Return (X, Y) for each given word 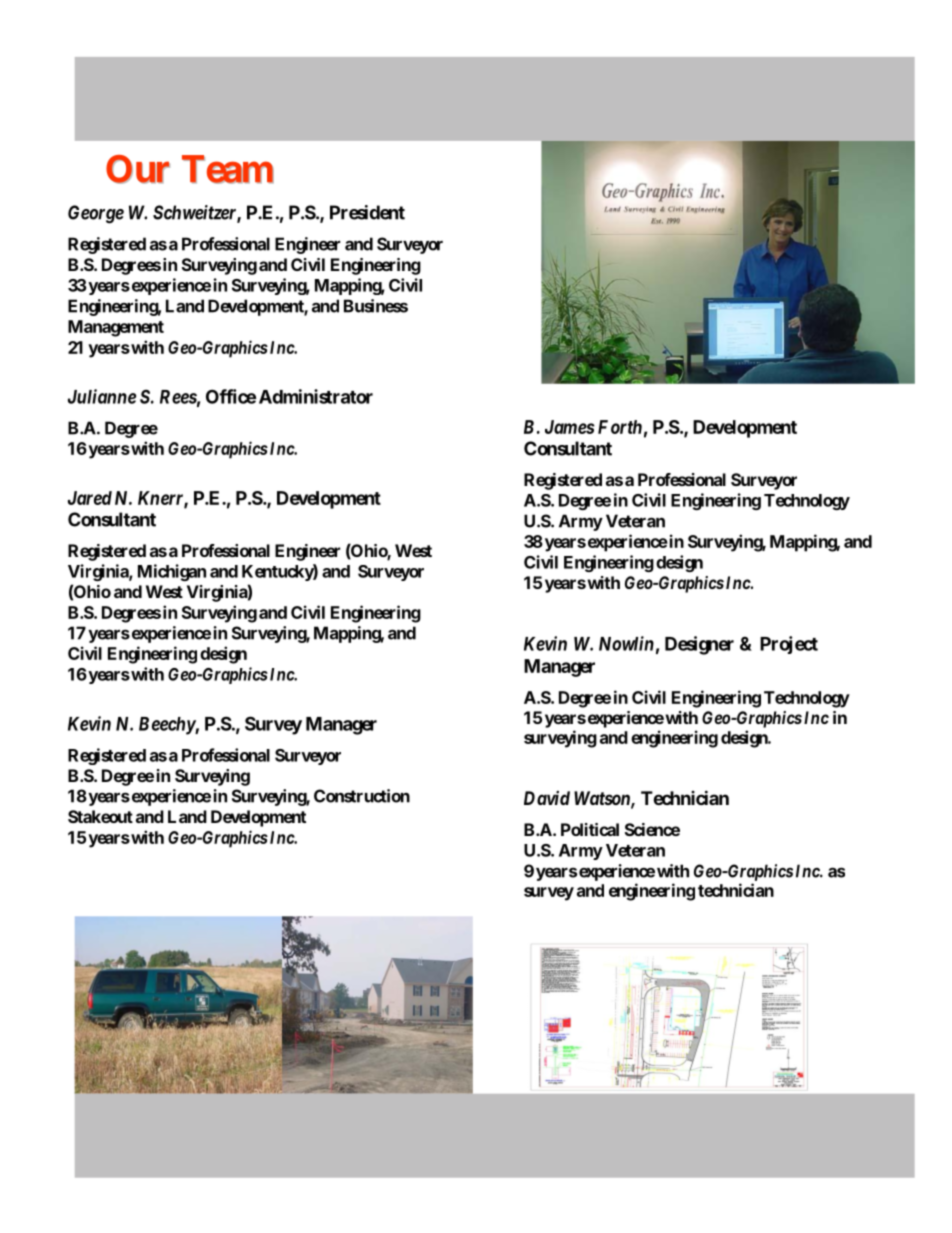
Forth (620, 427)
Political (590, 829)
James (570, 427)
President (367, 212)
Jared (90, 498)
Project (789, 645)
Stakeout (100, 816)
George (96, 214)
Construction (362, 796)
